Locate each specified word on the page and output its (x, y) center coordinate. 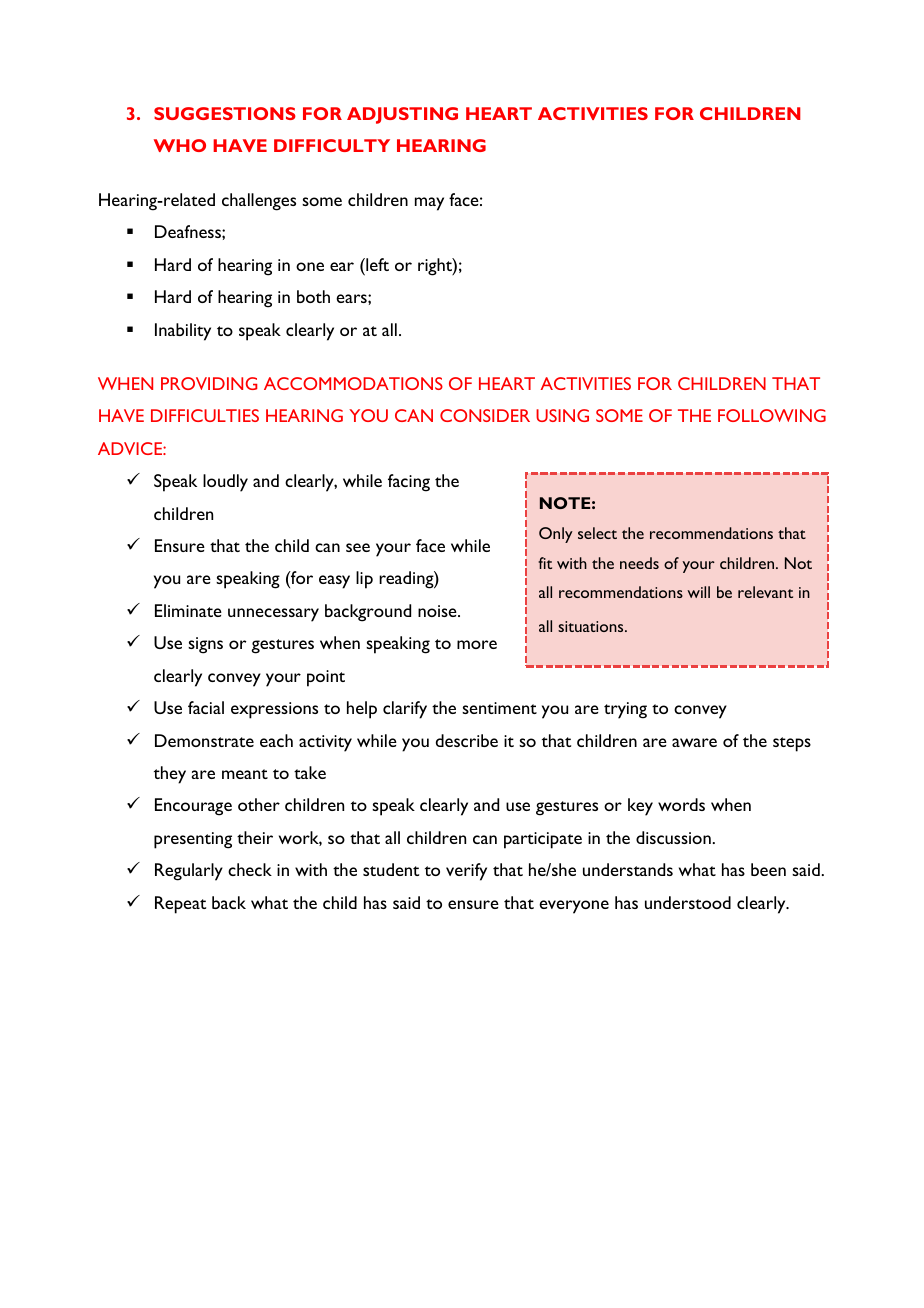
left (376, 264)
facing (409, 483)
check (250, 869)
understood (688, 902)
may (429, 204)
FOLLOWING (772, 415)
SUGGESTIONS (225, 113)
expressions (274, 710)
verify (466, 872)
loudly (225, 483)
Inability (183, 332)
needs (639, 563)
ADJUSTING (402, 115)
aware (694, 742)
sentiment (499, 708)
